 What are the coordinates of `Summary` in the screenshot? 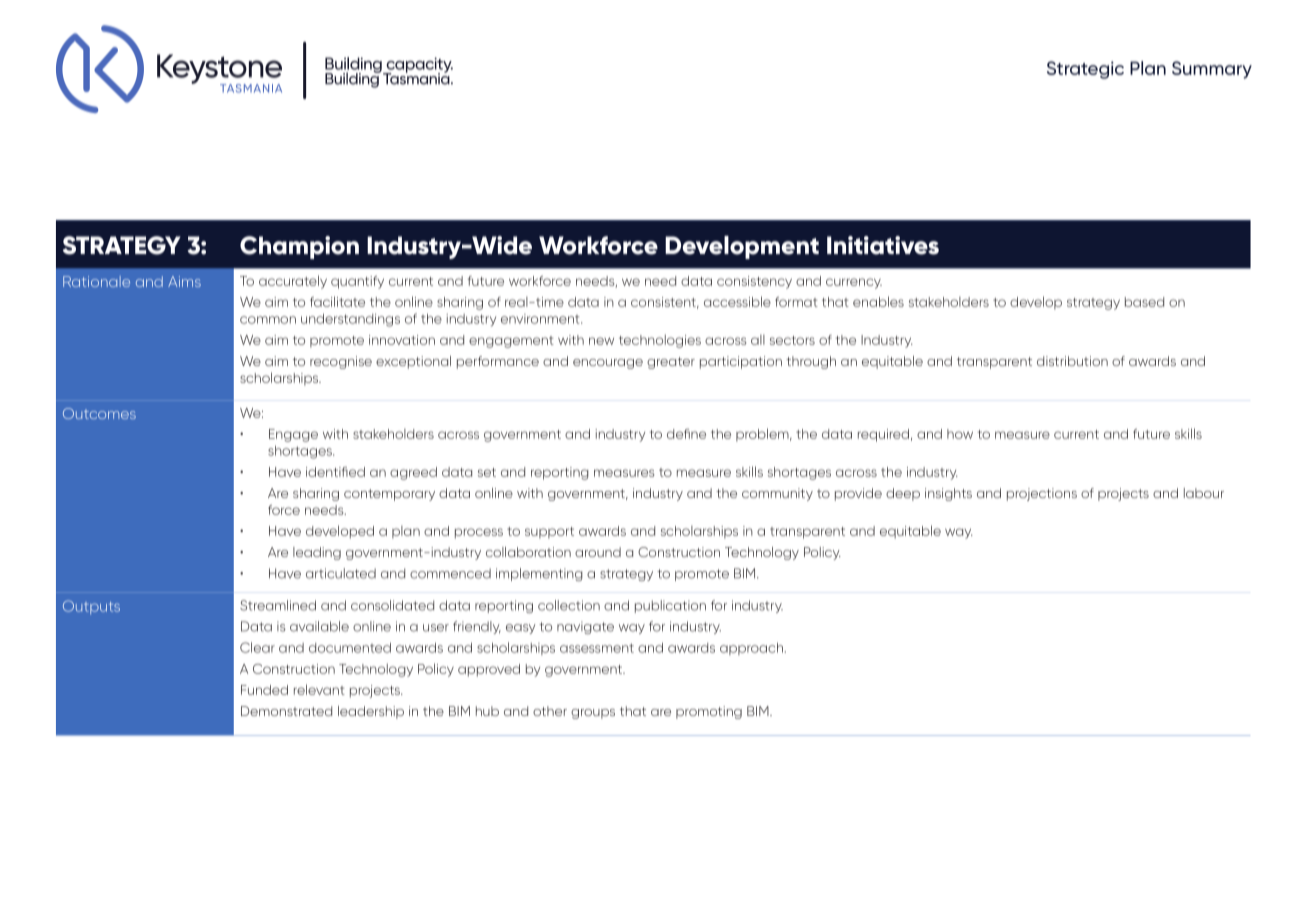 It's located at (1212, 70).
